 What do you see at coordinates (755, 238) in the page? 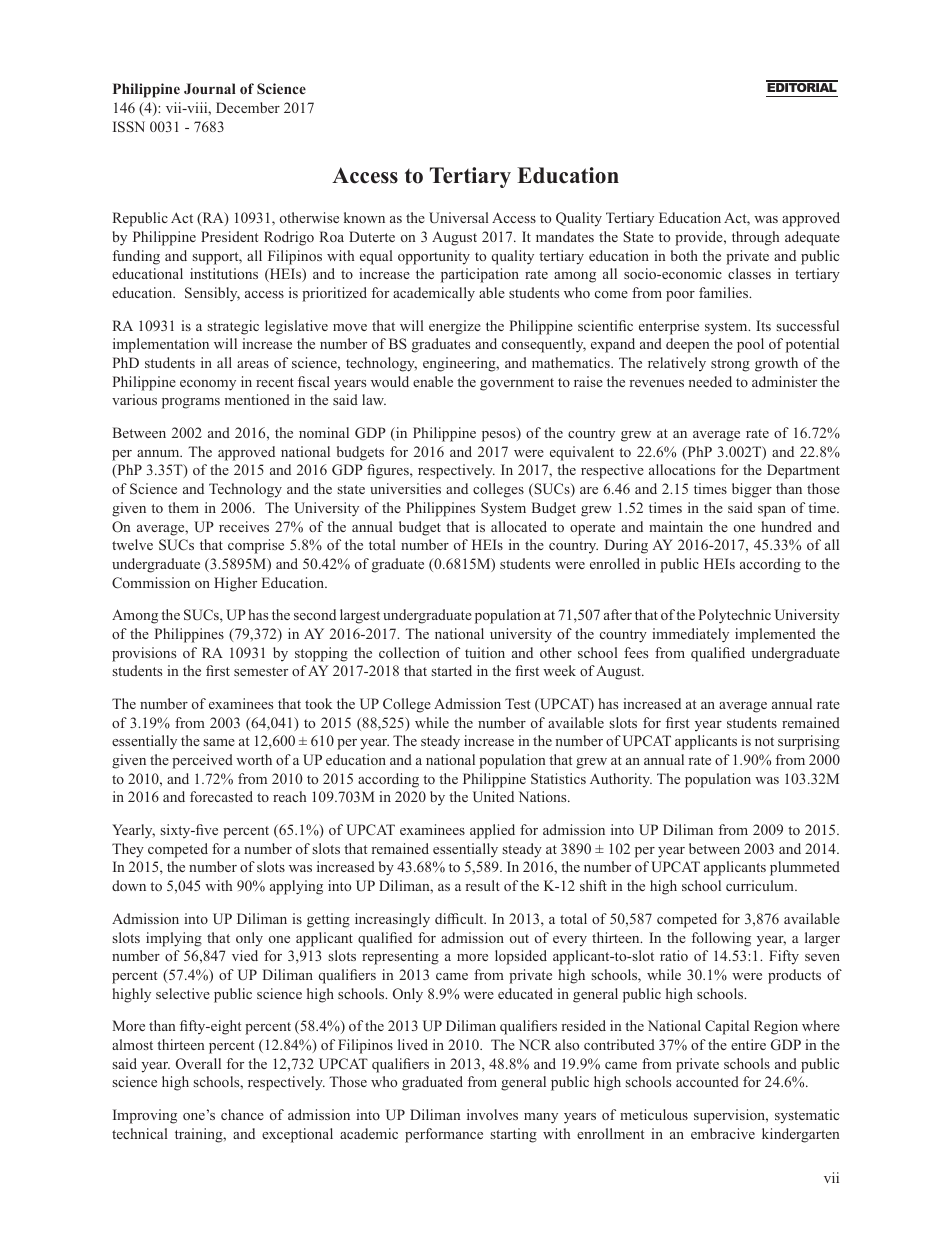
I see `through` at bounding box center [755, 238].
